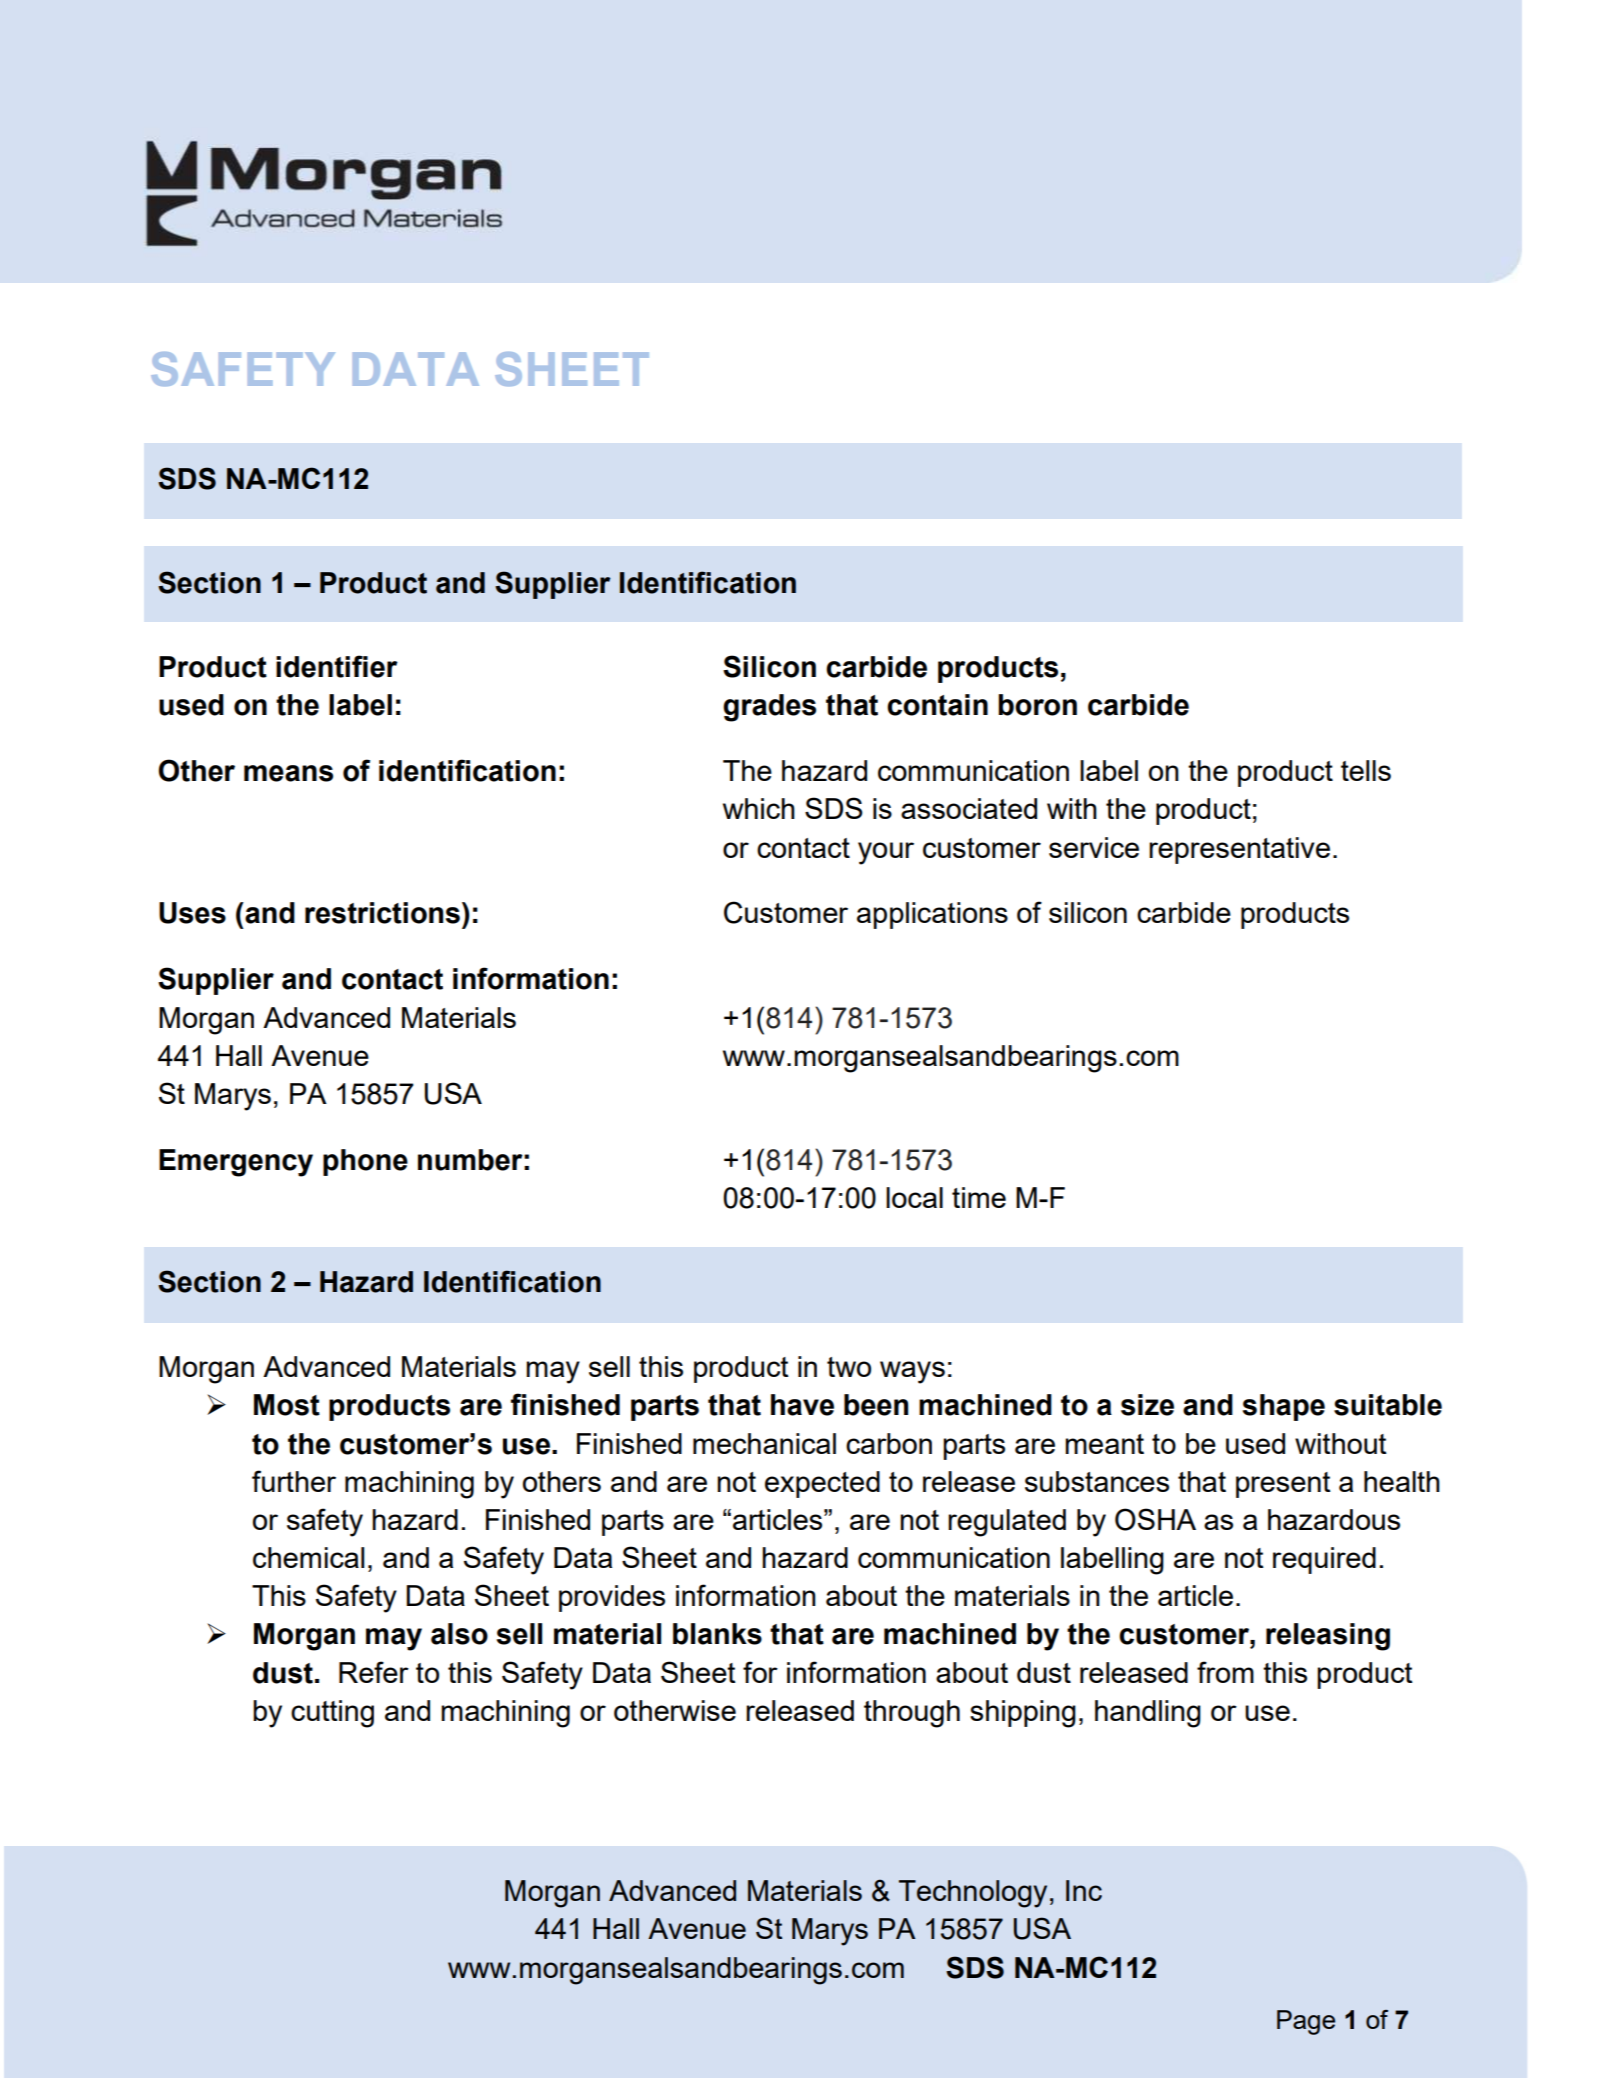  Describe the element at coordinates (1366, 770) in the image. I see `tells` at that location.
